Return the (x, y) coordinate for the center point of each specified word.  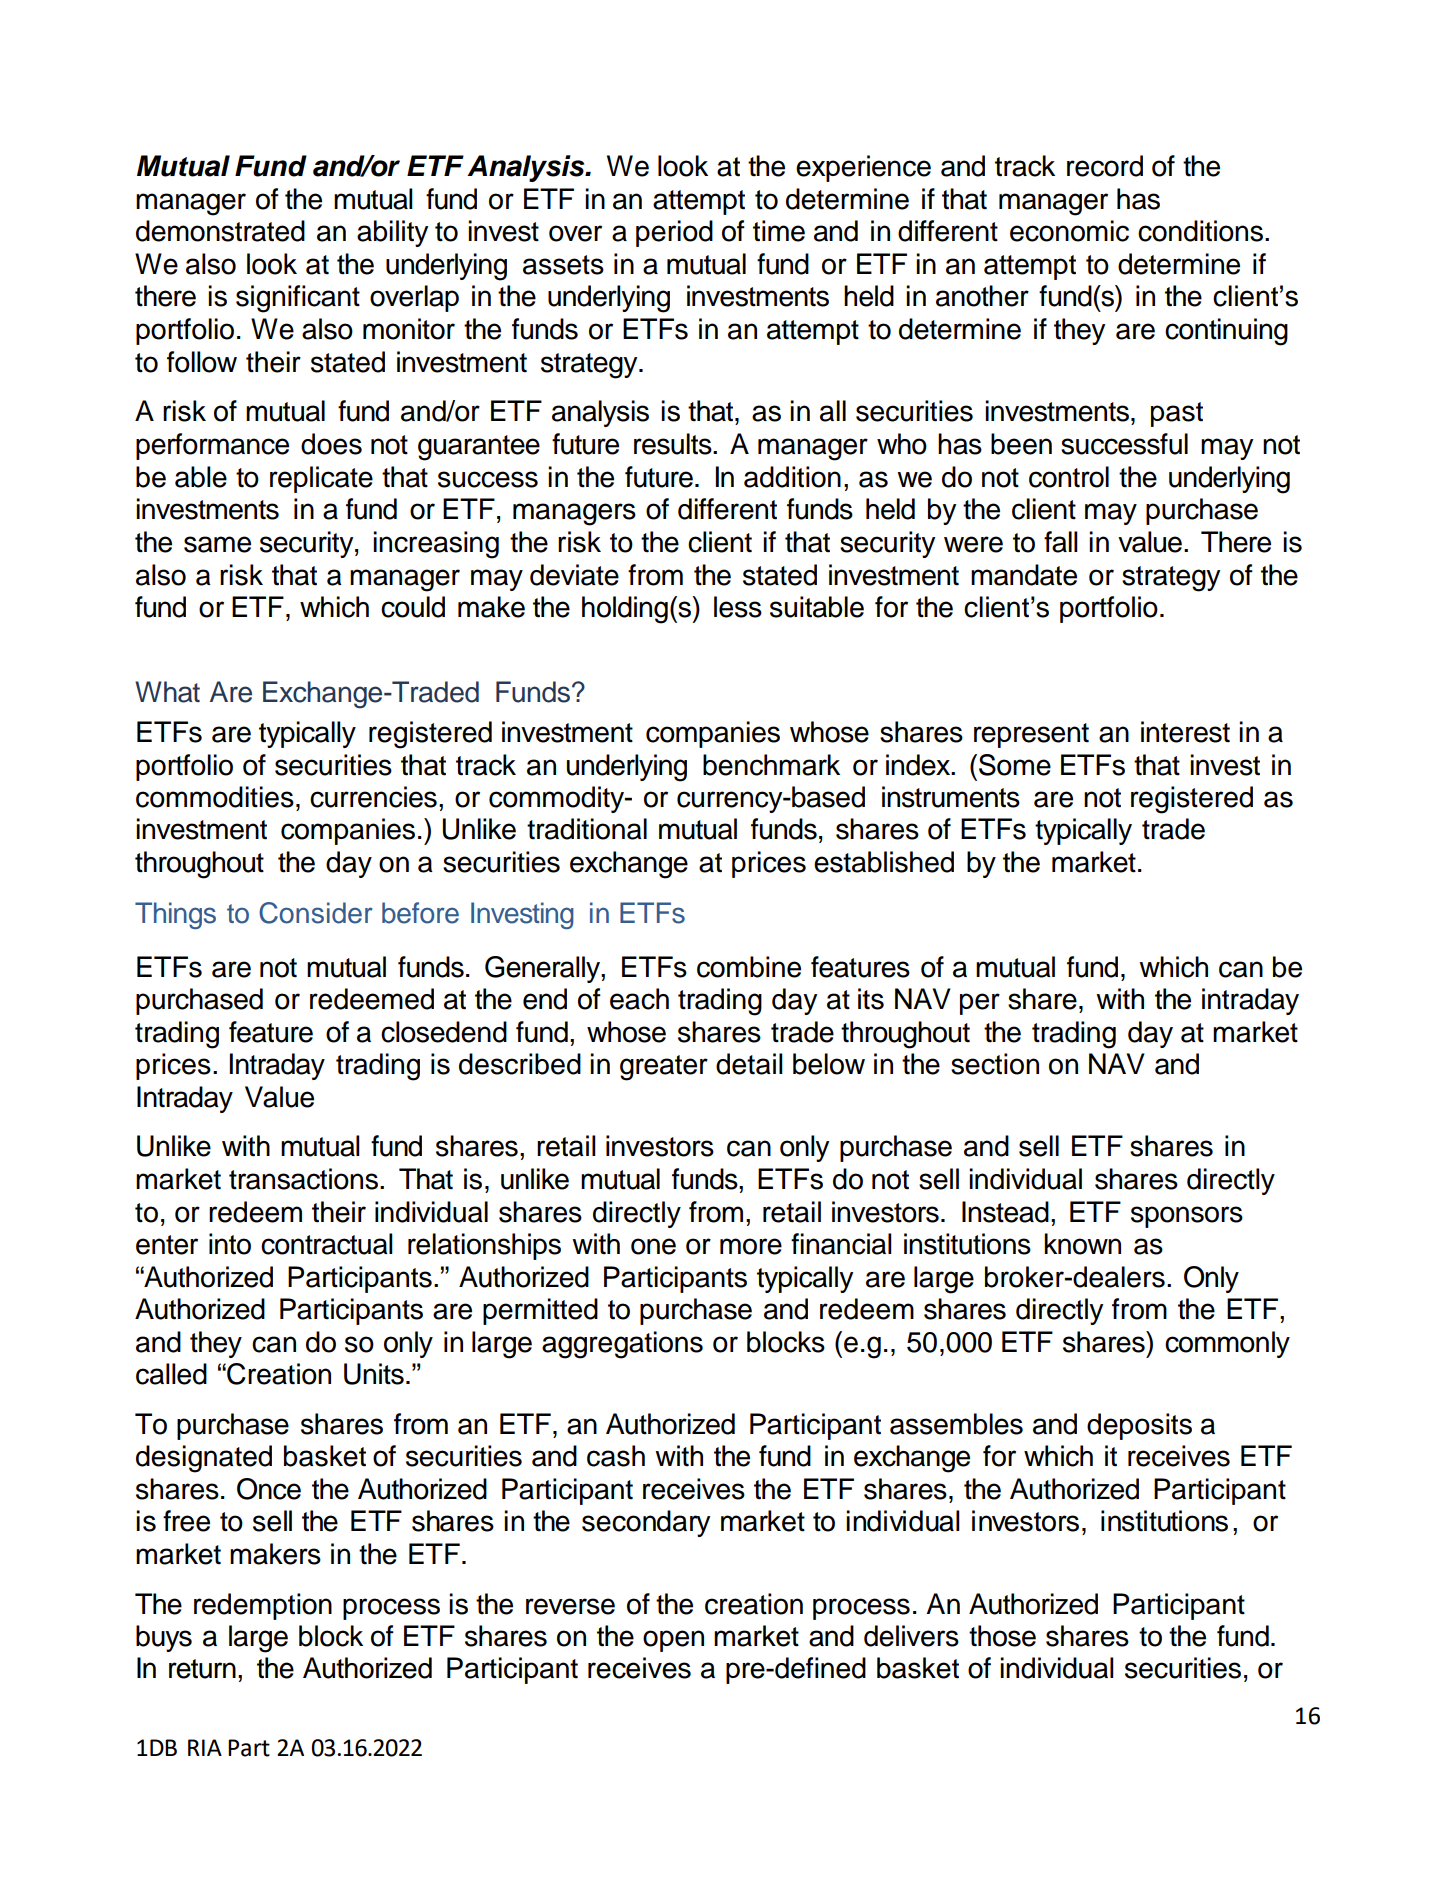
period (674, 233)
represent (1031, 735)
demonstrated (220, 231)
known (1082, 1244)
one (653, 1246)
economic (1069, 231)
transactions (303, 1179)
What (167, 692)
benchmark (771, 765)
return (202, 1669)
